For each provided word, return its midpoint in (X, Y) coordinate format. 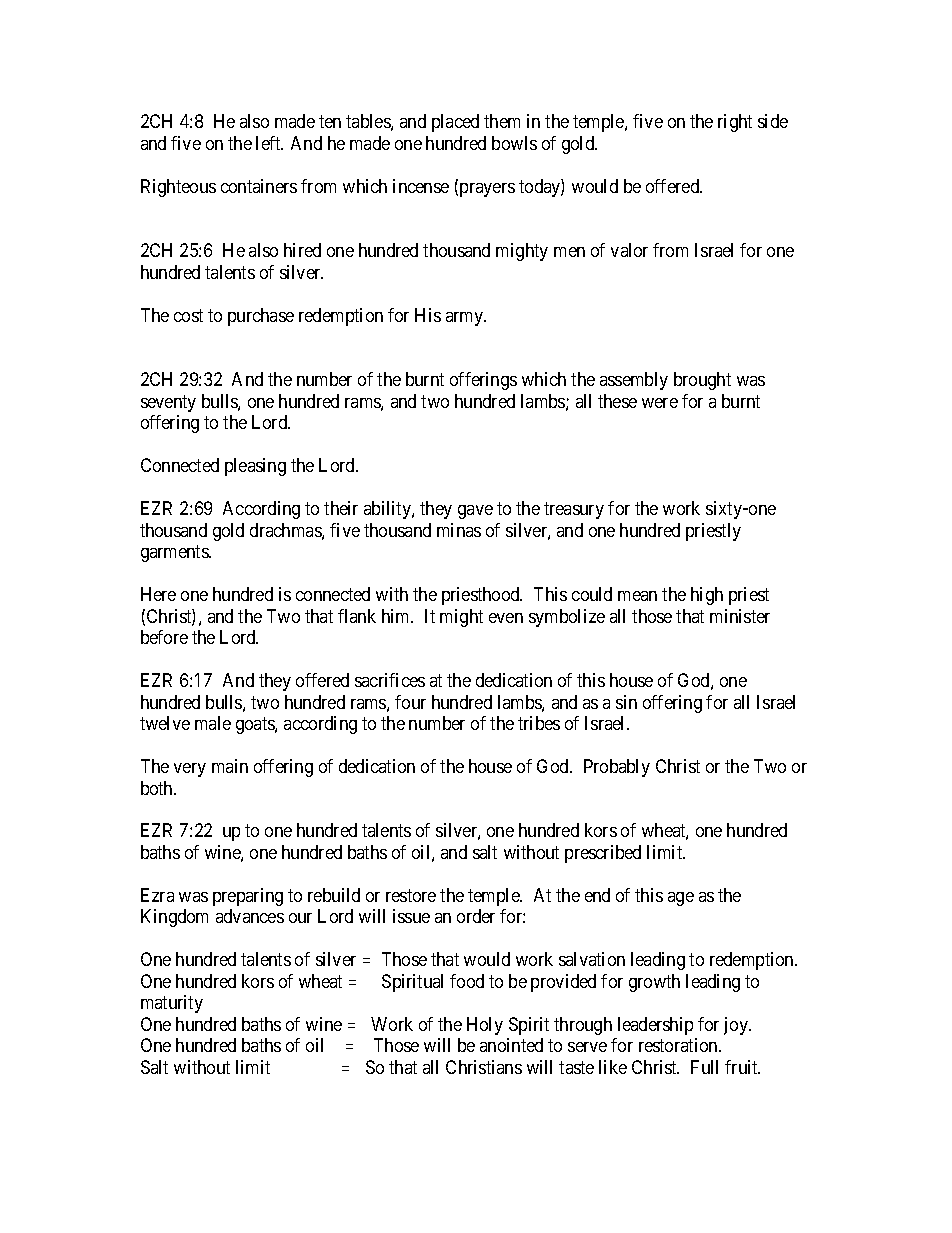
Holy (485, 1026)
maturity (172, 1004)
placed (455, 123)
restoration (679, 1045)
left (269, 143)
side (773, 121)
